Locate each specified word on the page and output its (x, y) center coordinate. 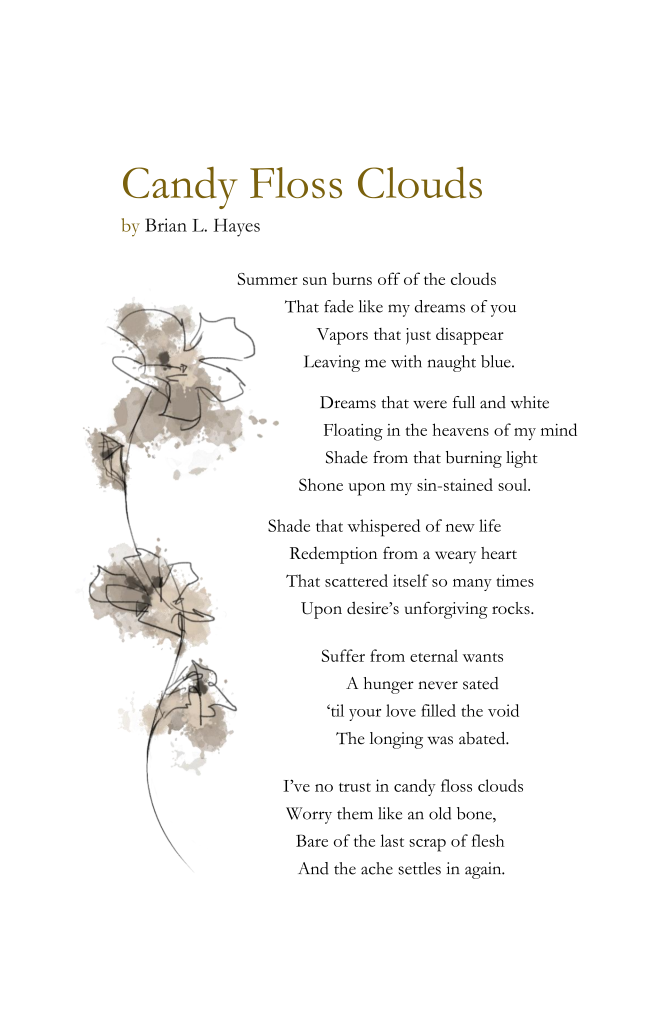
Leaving (332, 363)
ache (377, 868)
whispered (383, 528)
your (365, 715)
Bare (312, 840)
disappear (470, 336)
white (530, 402)
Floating (353, 432)
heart (499, 553)
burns (352, 278)
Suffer (343, 655)
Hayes (237, 227)
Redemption (333, 555)
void (503, 710)
